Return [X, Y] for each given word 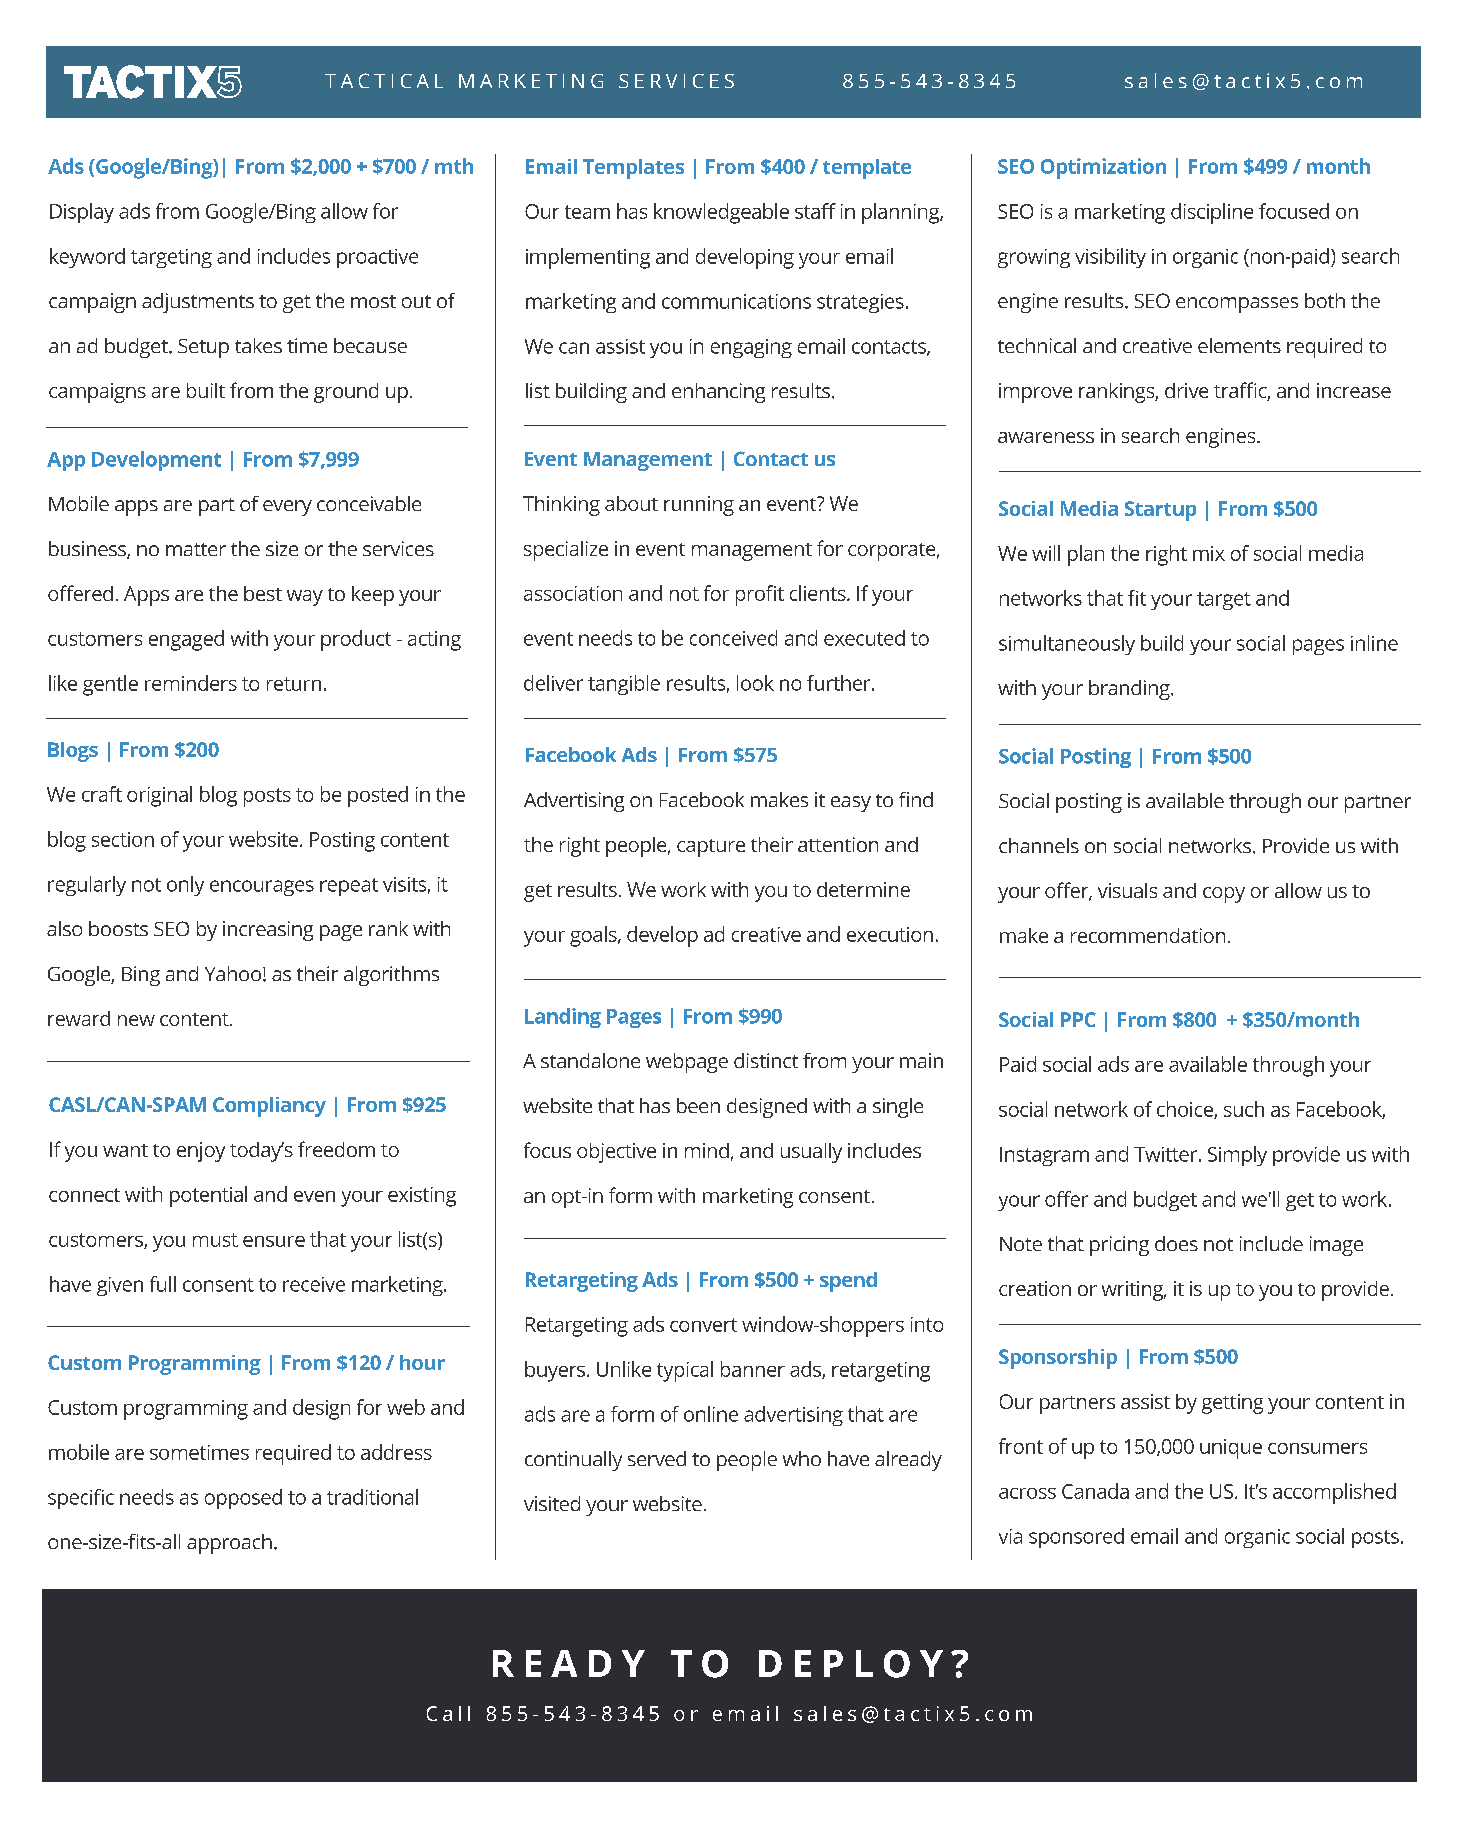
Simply [1237, 1156]
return [294, 684]
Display [82, 213]
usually [811, 1153]
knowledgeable [721, 213]
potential [208, 1196]
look [755, 683]
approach [229, 1544]
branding [1130, 690]
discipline [1212, 213]
